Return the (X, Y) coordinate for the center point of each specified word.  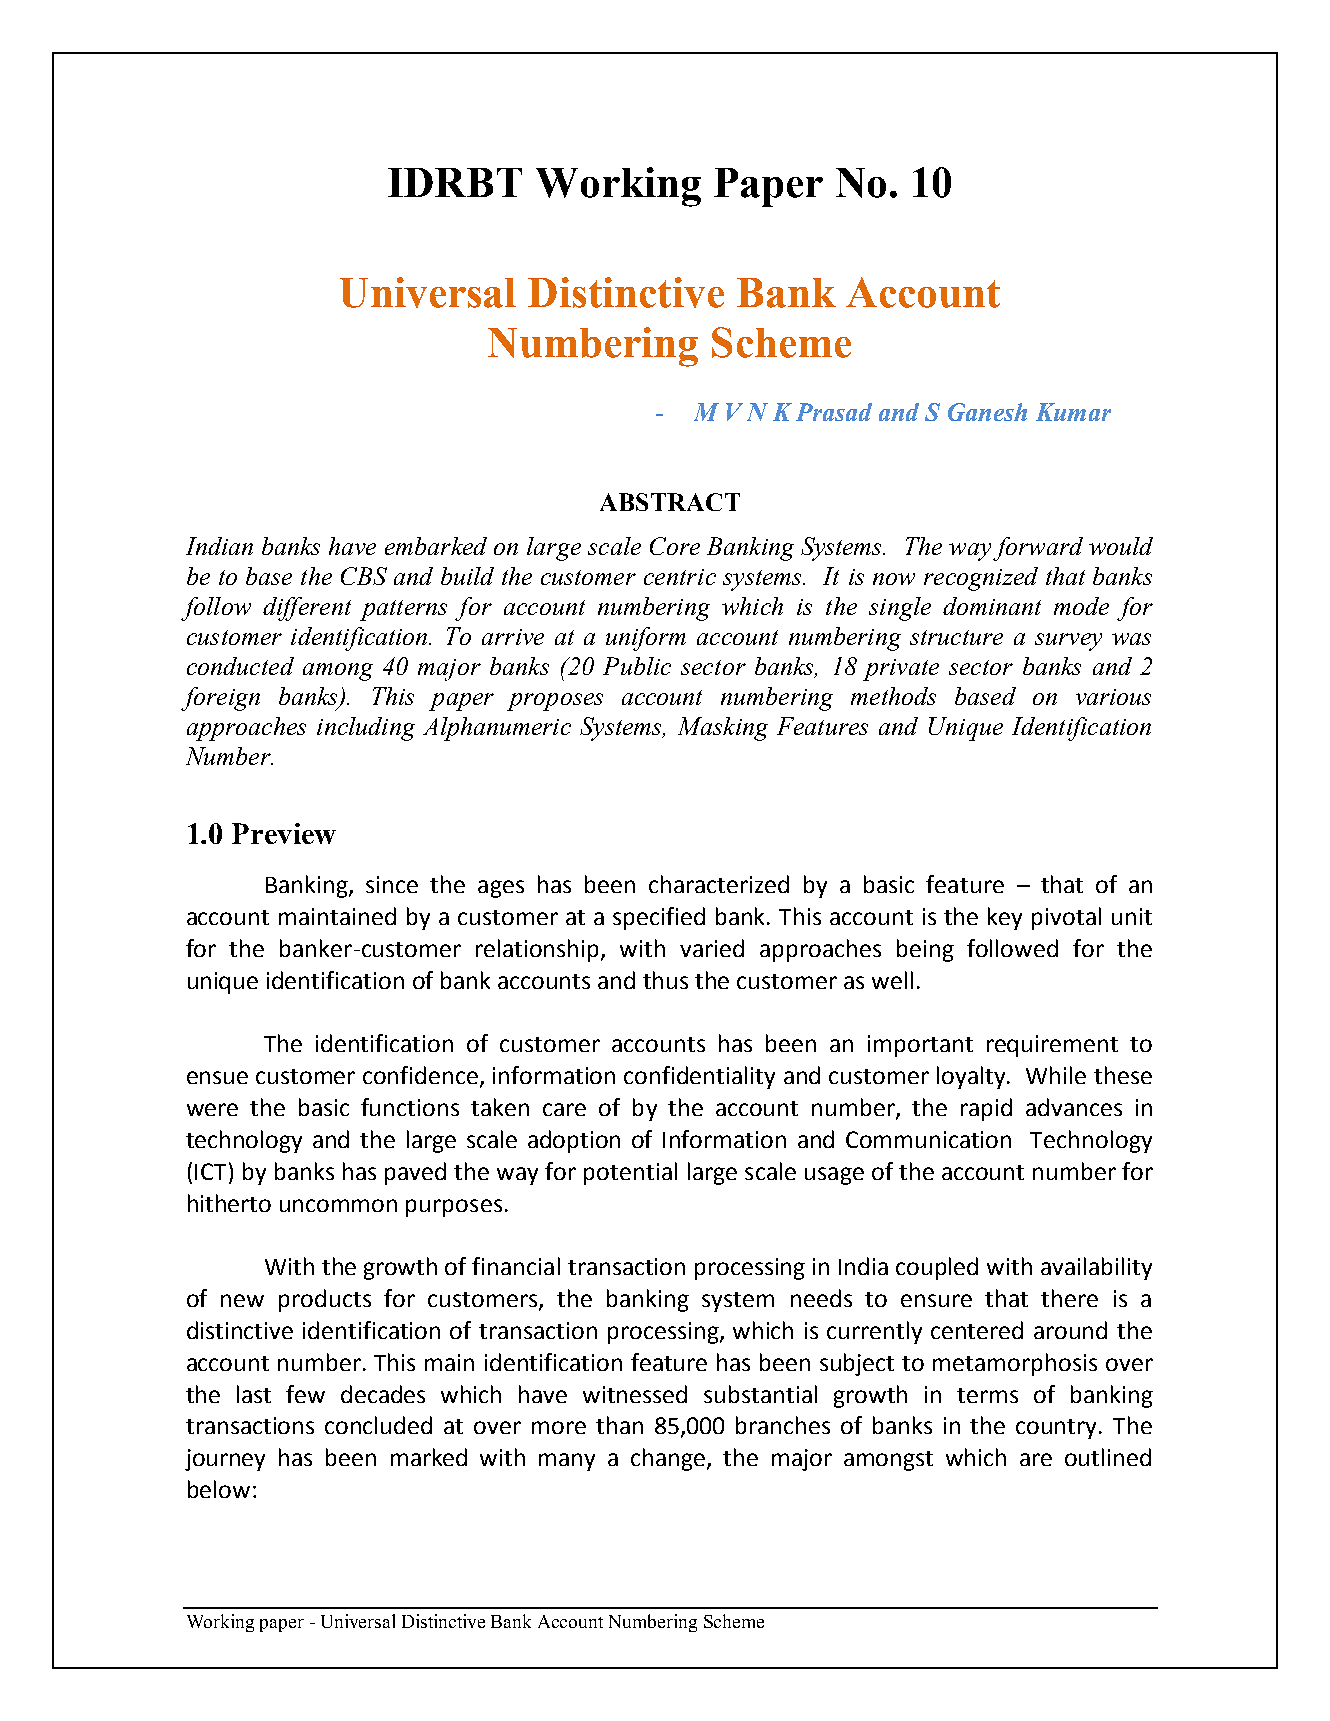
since (392, 884)
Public (637, 666)
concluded (378, 1425)
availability (1096, 1268)
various (1113, 697)
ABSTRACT (670, 502)
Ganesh (987, 412)
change (669, 1459)
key (1005, 918)
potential (630, 1173)
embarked (436, 546)
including (366, 729)
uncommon (338, 1205)
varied (712, 948)
